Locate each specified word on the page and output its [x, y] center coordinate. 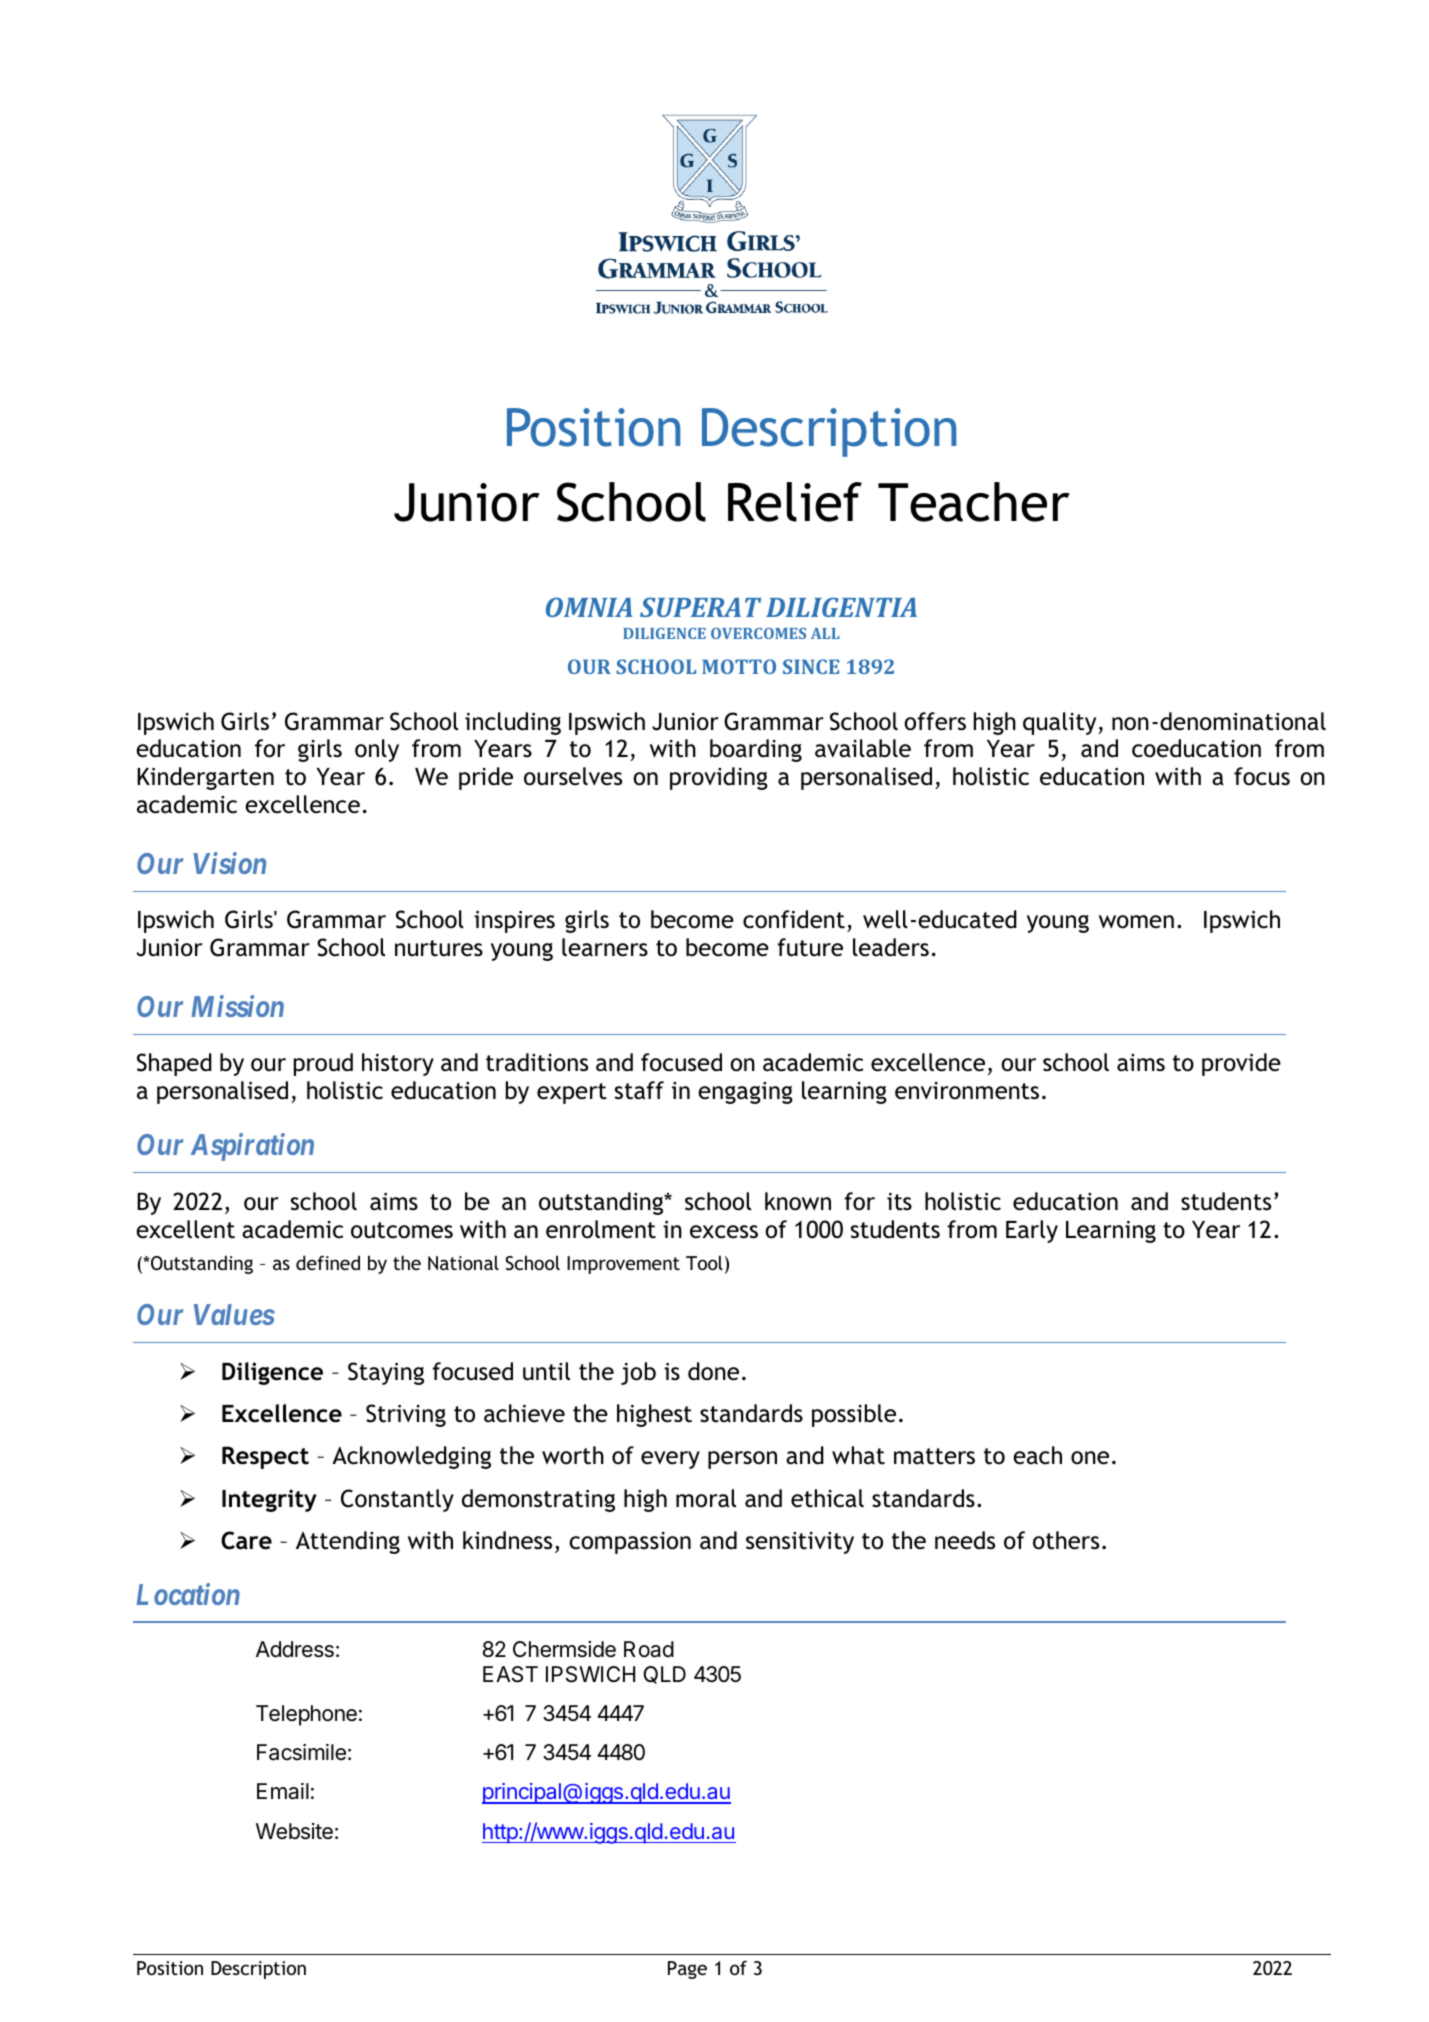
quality [1061, 723]
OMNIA [589, 607]
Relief [795, 502]
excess [724, 1232]
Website [294, 1831]
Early [1032, 1231]
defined [328, 1262]
